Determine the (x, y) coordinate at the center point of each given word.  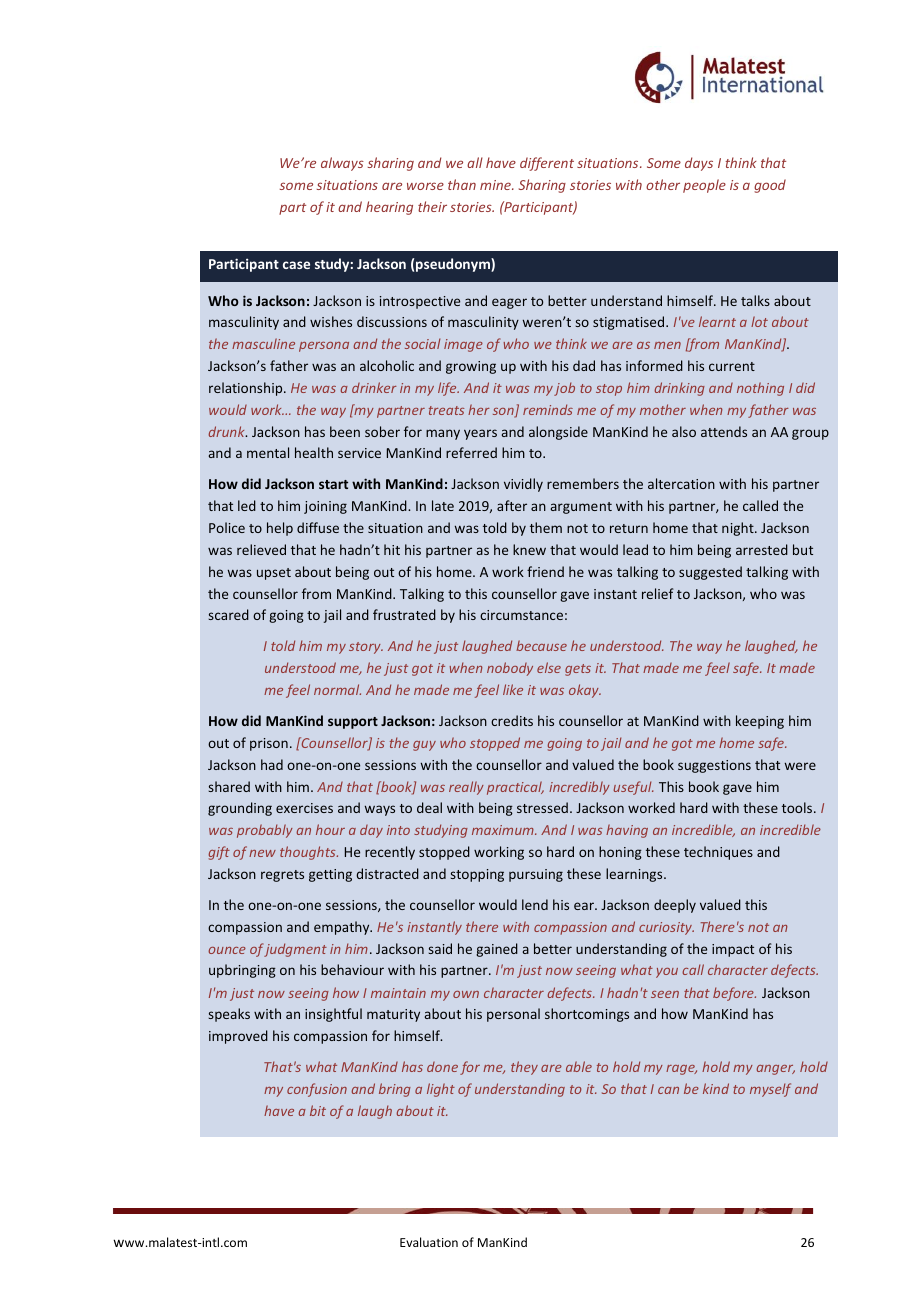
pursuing (536, 875)
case (296, 265)
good (770, 186)
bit (318, 1110)
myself (770, 1090)
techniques (718, 853)
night (739, 529)
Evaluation (429, 1242)
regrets (282, 876)
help (280, 529)
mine (496, 185)
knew (529, 549)
